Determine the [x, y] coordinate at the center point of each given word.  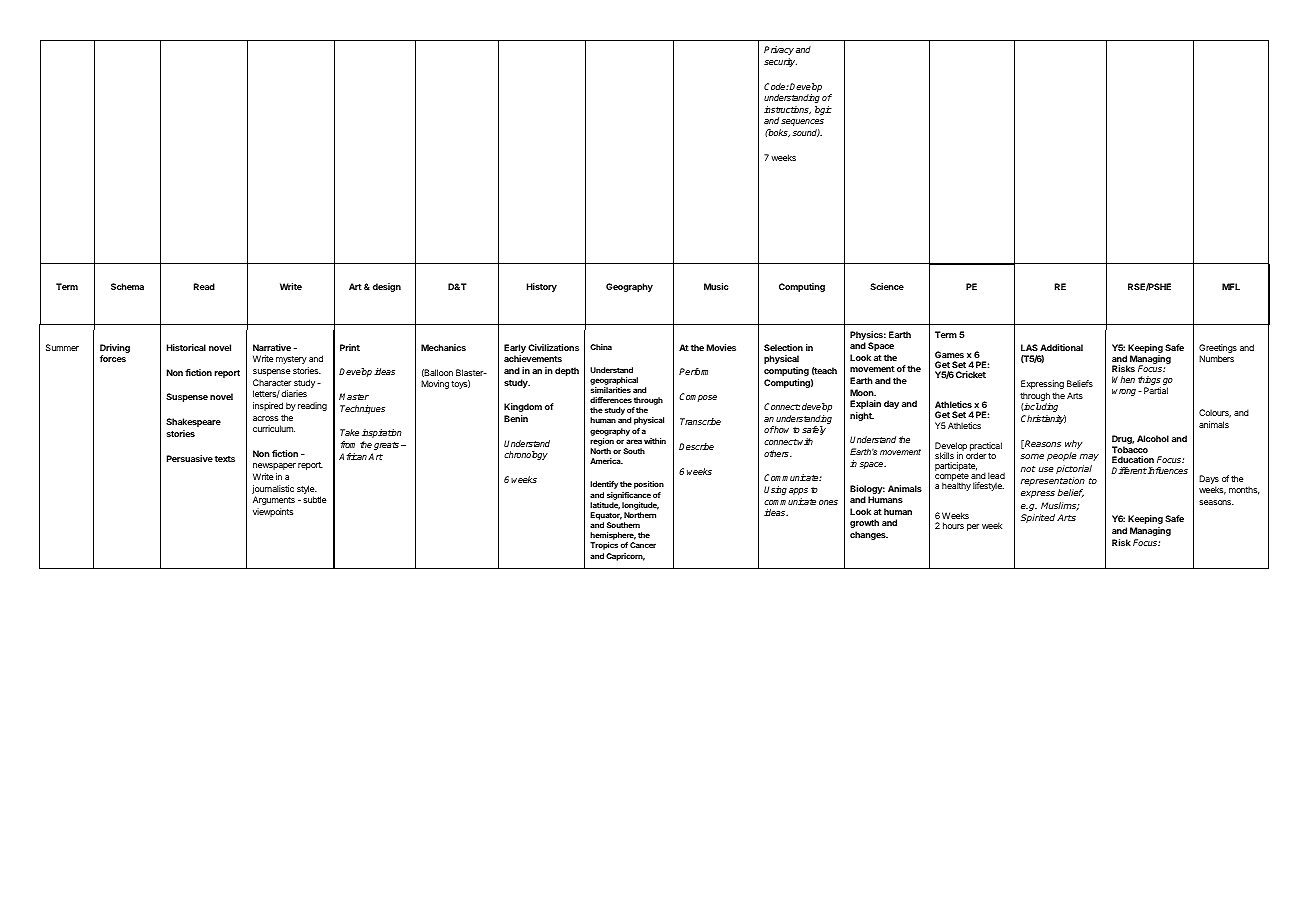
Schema [127, 286]
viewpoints [273, 512]
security [780, 62]
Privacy [779, 50]
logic [823, 110]
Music [716, 286]
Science [887, 286]
